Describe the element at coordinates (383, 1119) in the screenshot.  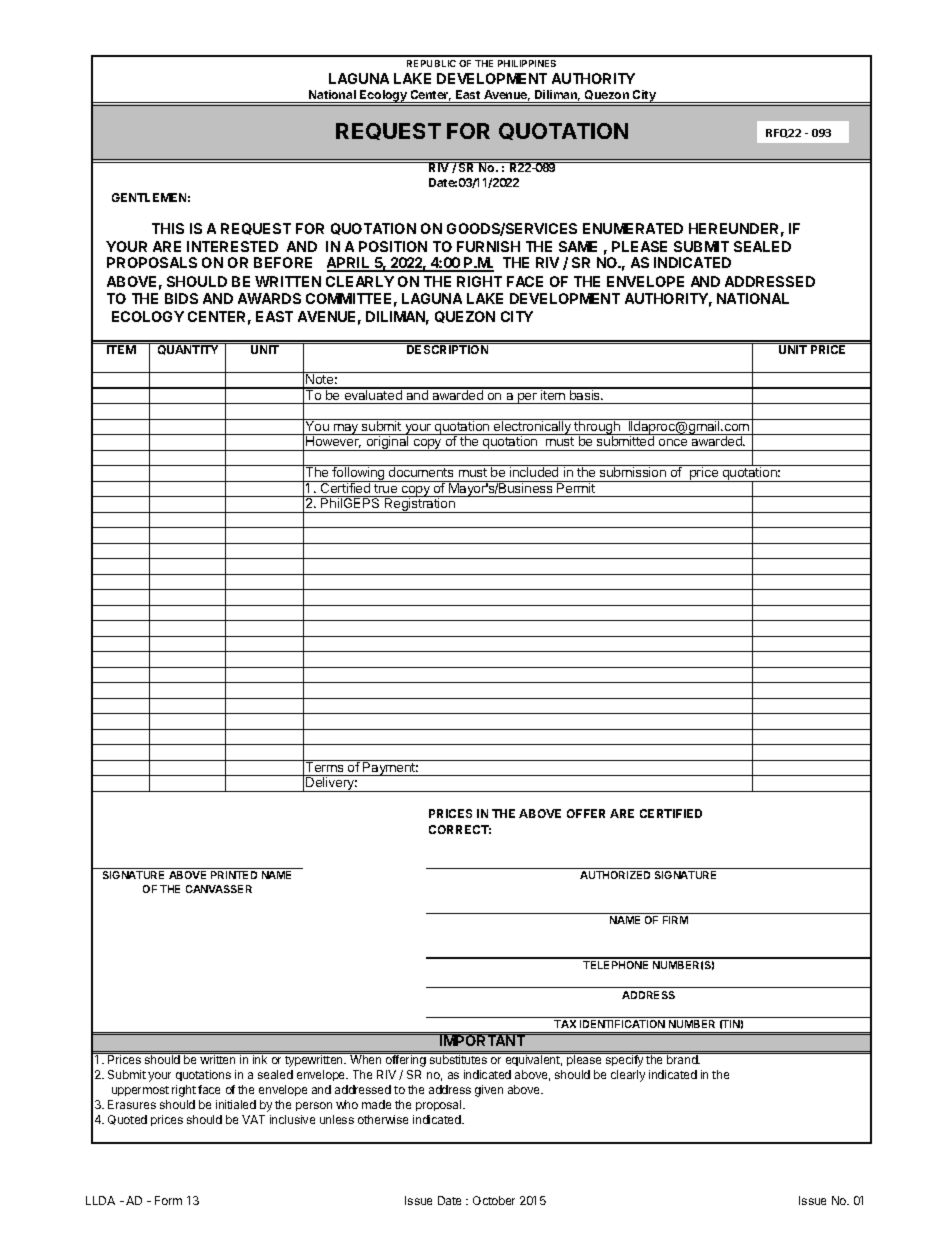
I see `otherwise` at that location.
